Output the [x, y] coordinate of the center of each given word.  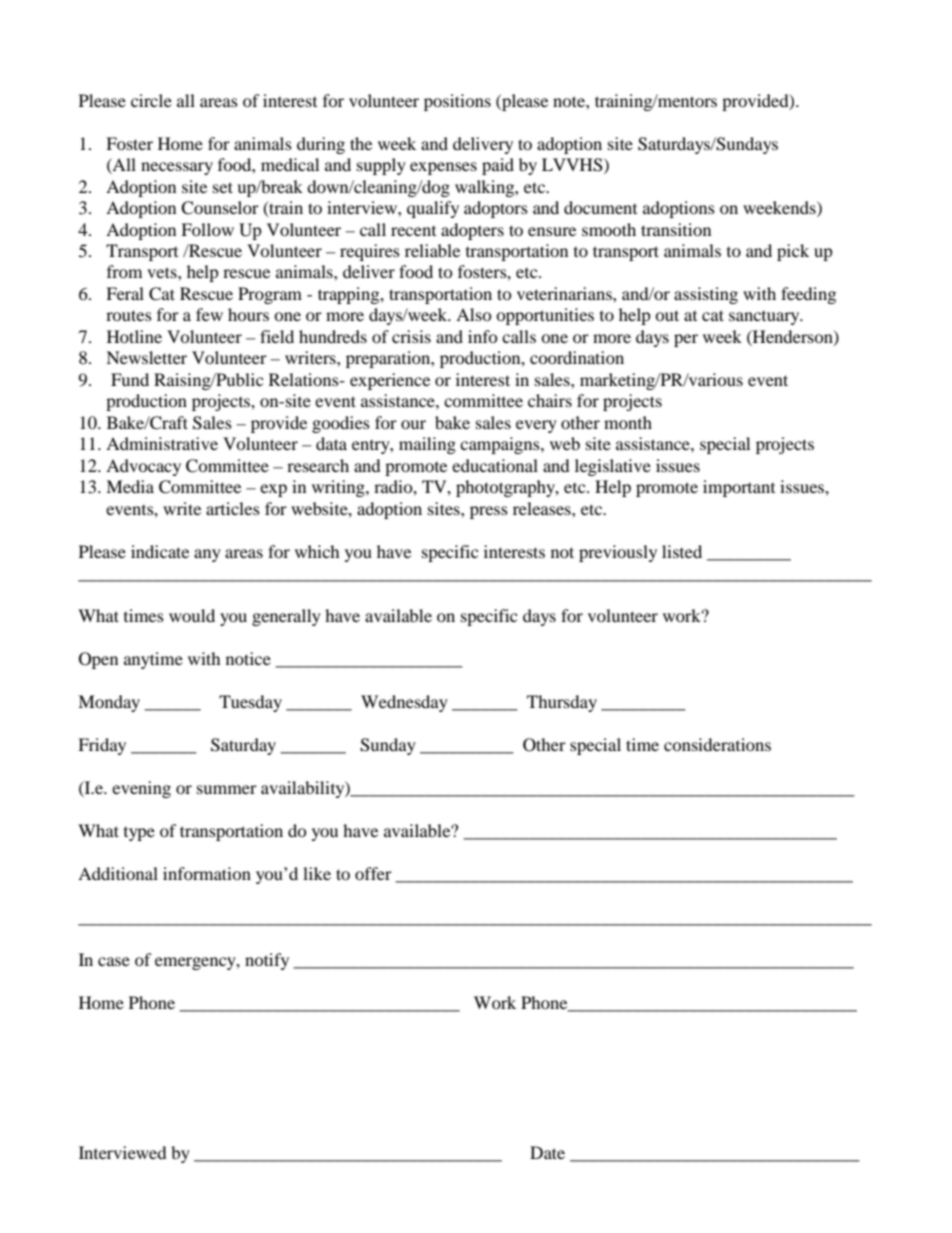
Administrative [162, 443]
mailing [427, 445]
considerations [717, 744]
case [114, 961]
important [739, 488]
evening [141, 789]
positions [457, 102]
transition [676, 229]
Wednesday [404, 703]
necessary [177, 168]
